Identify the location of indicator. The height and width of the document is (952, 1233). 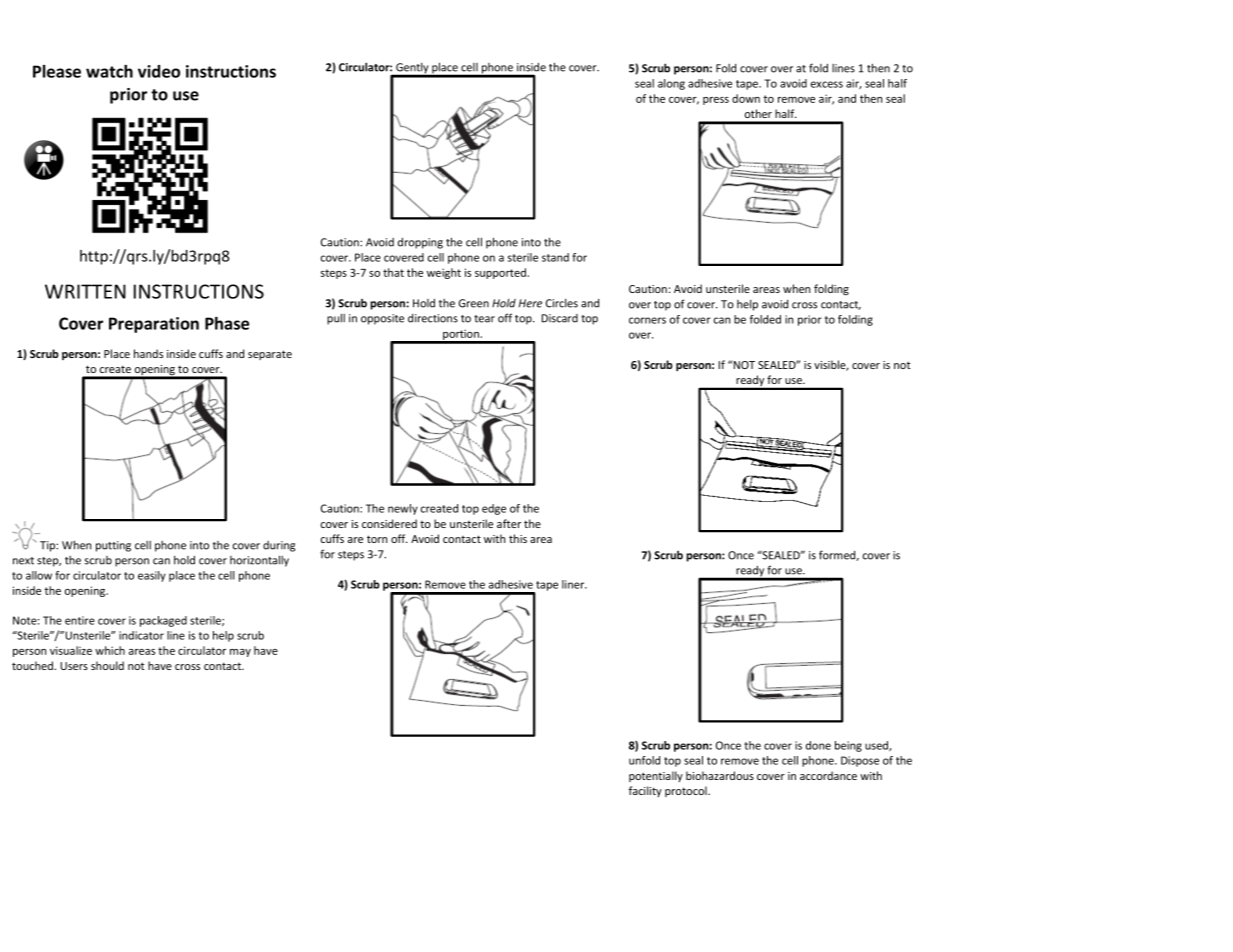
(141, 635).
